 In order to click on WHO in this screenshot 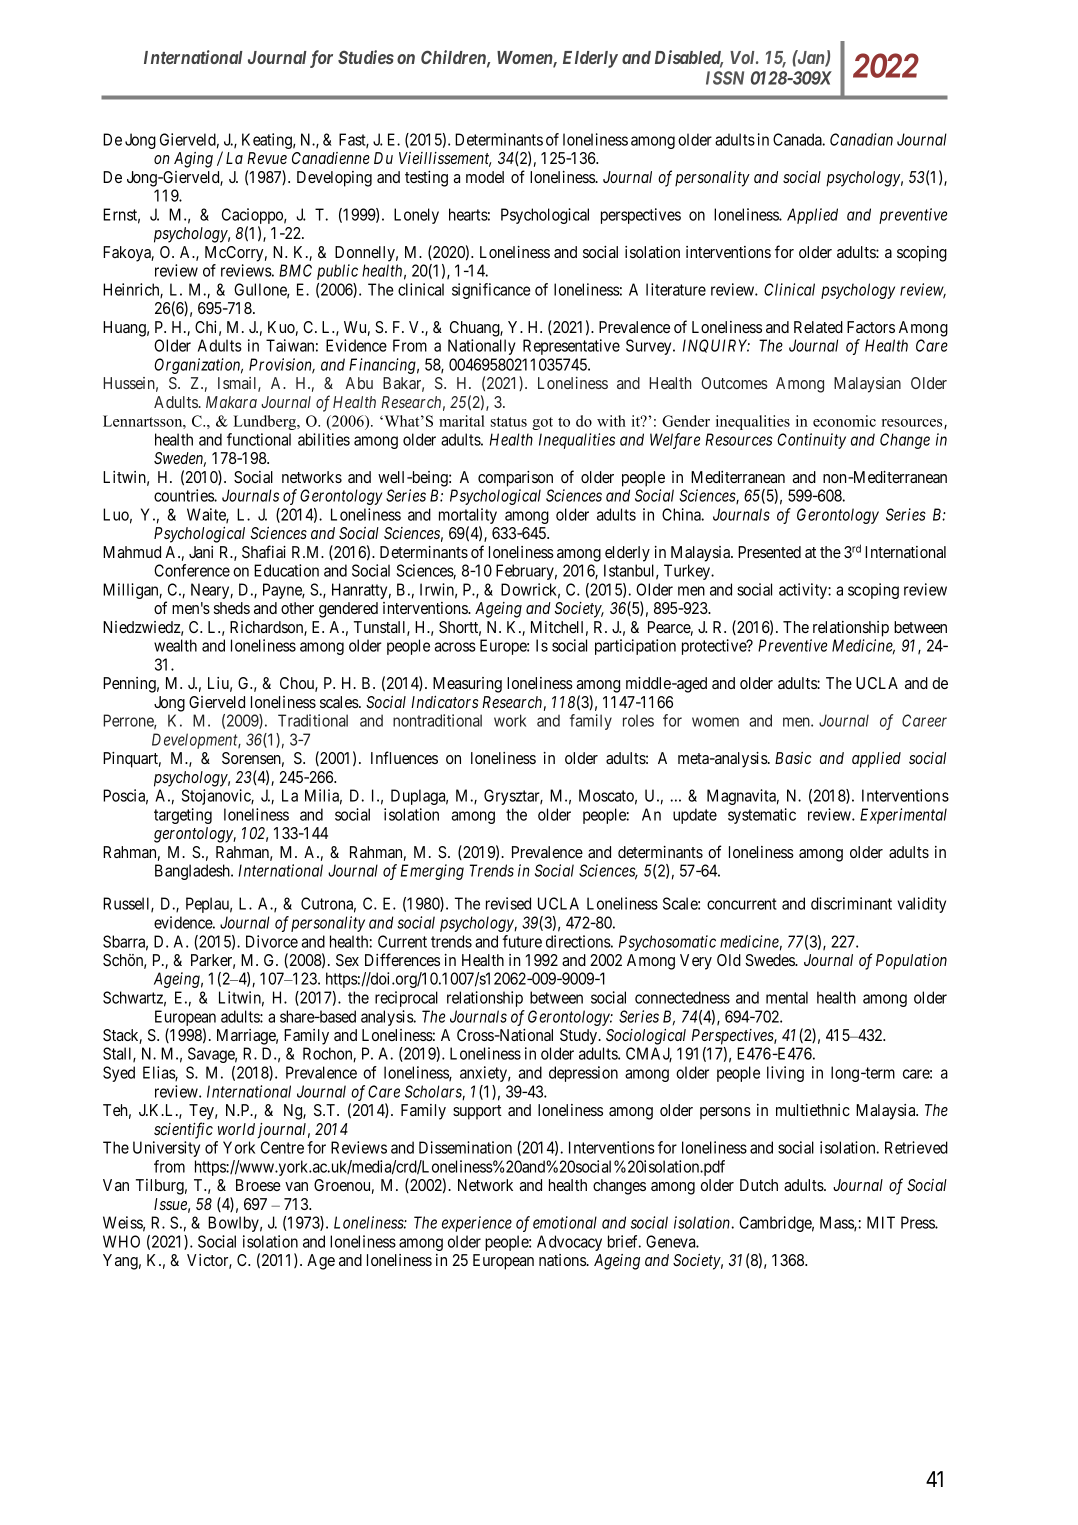, I will do `click(121, 1241)`.
